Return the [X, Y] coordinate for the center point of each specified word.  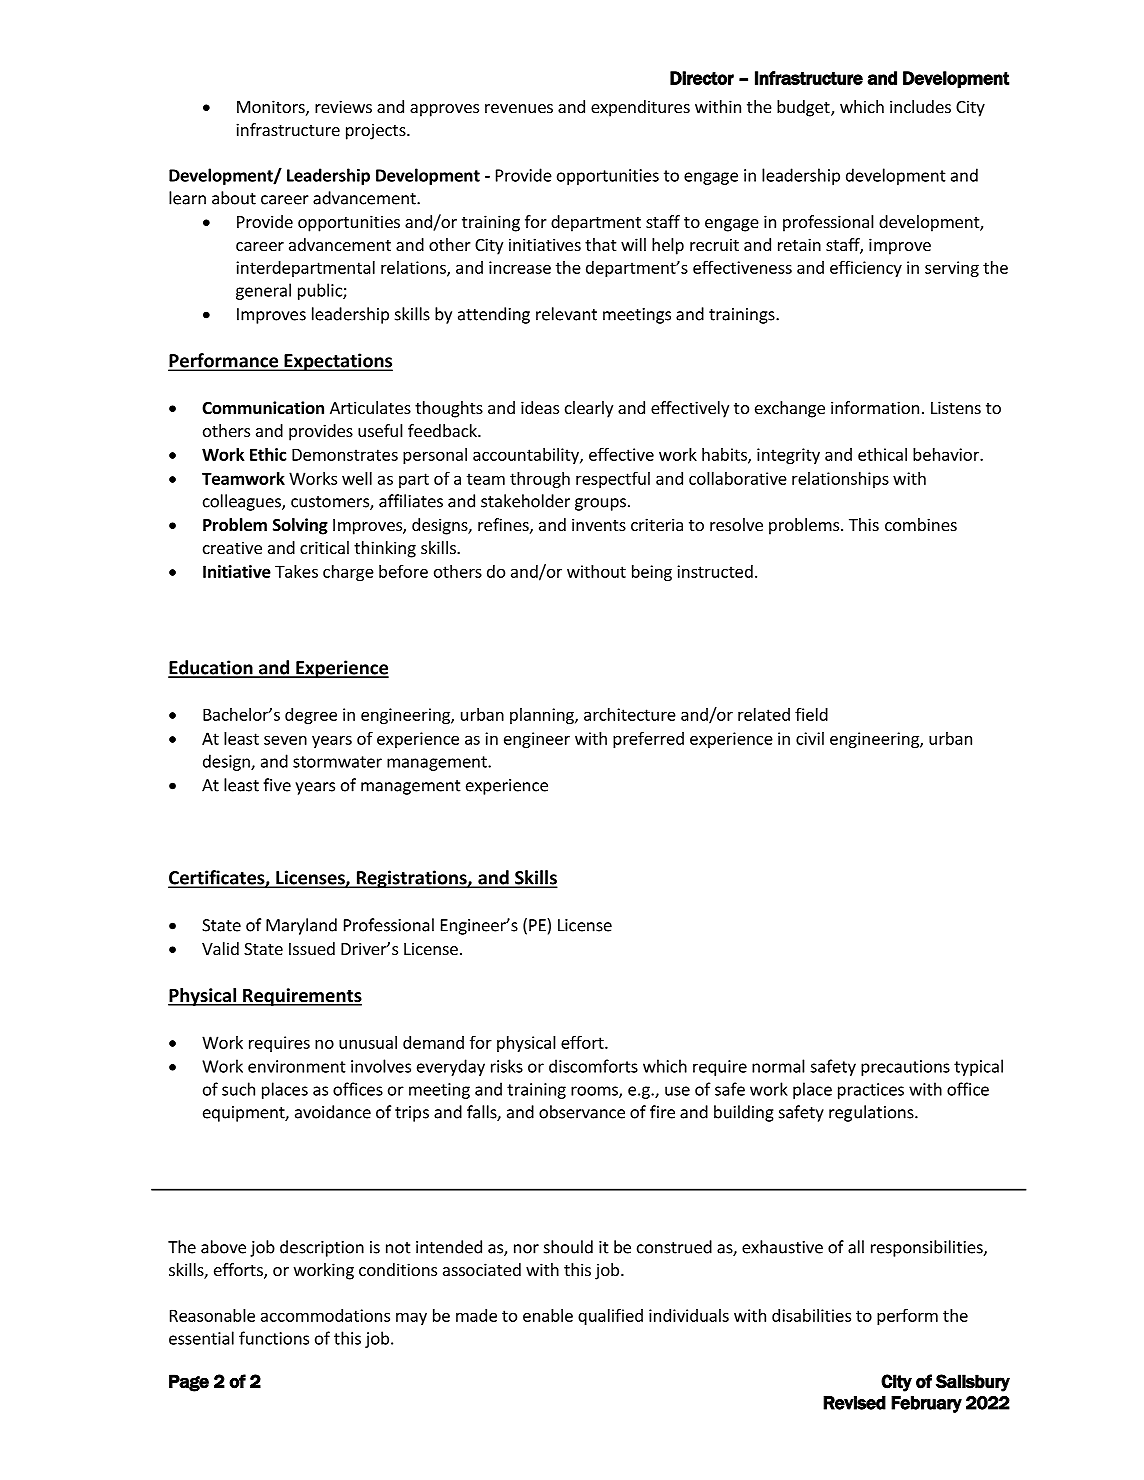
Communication [263, 408]
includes [920, 106]
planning [543, 716]
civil [810, 738]
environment [297, 1066]
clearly [589, 409]
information [875, 407]
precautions [905, 1068]
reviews [343, 106]
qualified [610, 1316]
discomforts [593, 1066]
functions [274, 1338]
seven [285, 740]
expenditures [640, 108]
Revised [854, 1403]
